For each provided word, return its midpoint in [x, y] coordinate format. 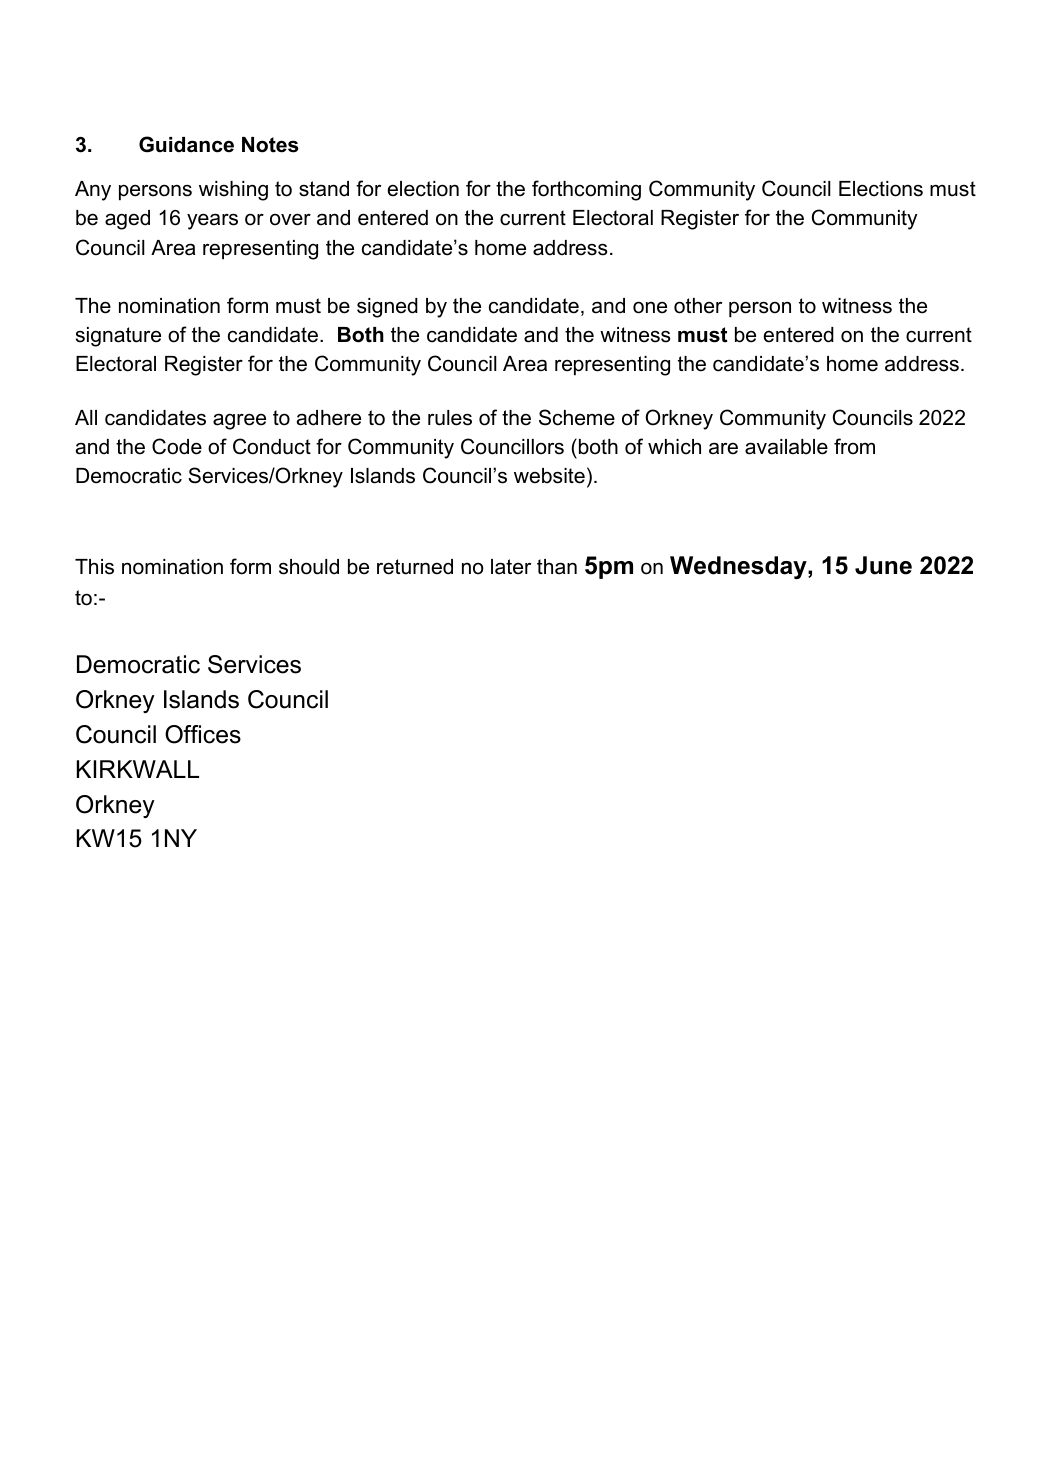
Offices [203, 734]
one [650, 307]
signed [387, 308]
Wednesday [739, 567]
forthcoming [586, 190]
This [94, 567]
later [511, 567]
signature [118, 337]
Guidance [186, 144]
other [698, 306]
